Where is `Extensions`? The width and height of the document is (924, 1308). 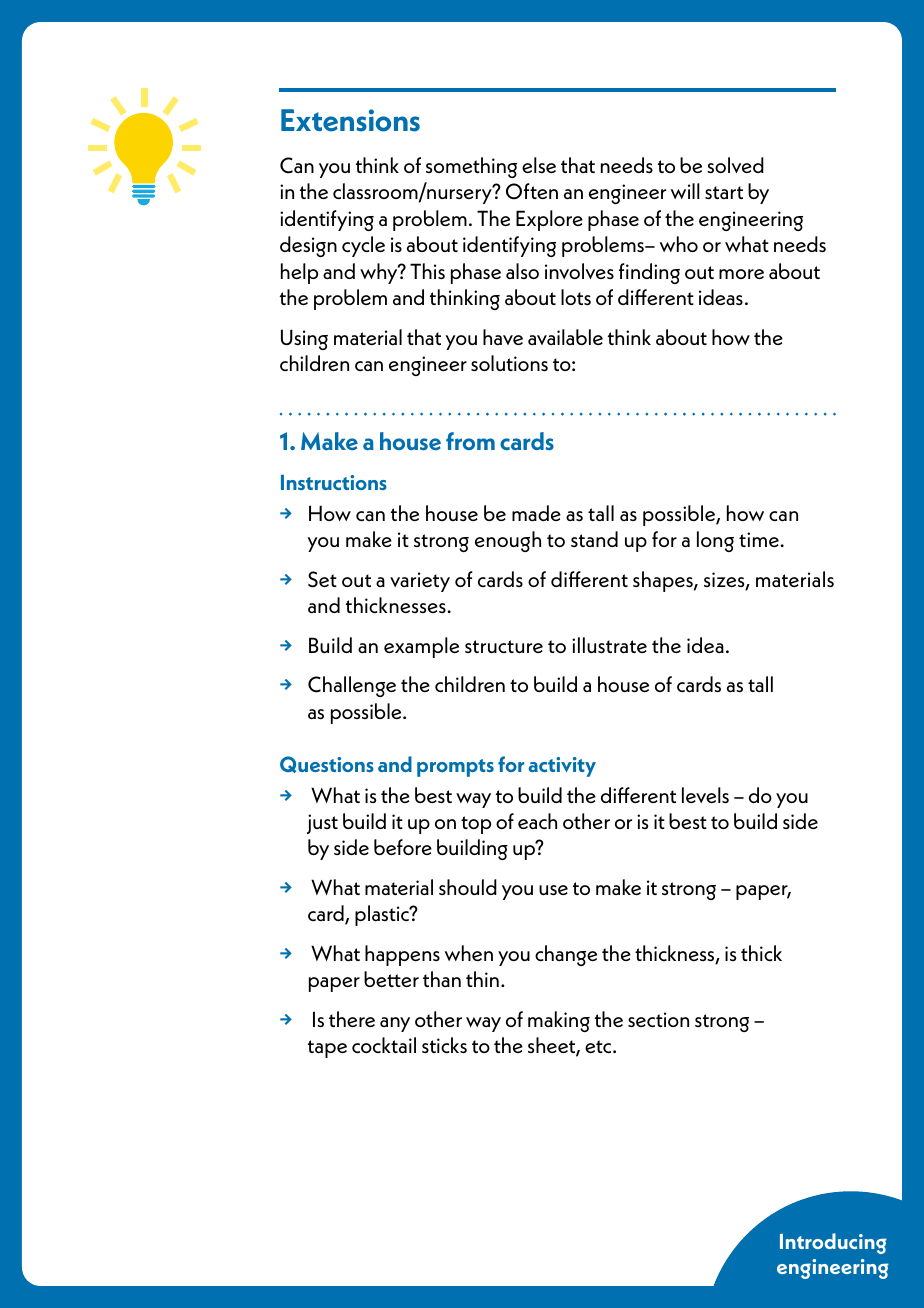 Extensions is located at coordinates (350, 120).
